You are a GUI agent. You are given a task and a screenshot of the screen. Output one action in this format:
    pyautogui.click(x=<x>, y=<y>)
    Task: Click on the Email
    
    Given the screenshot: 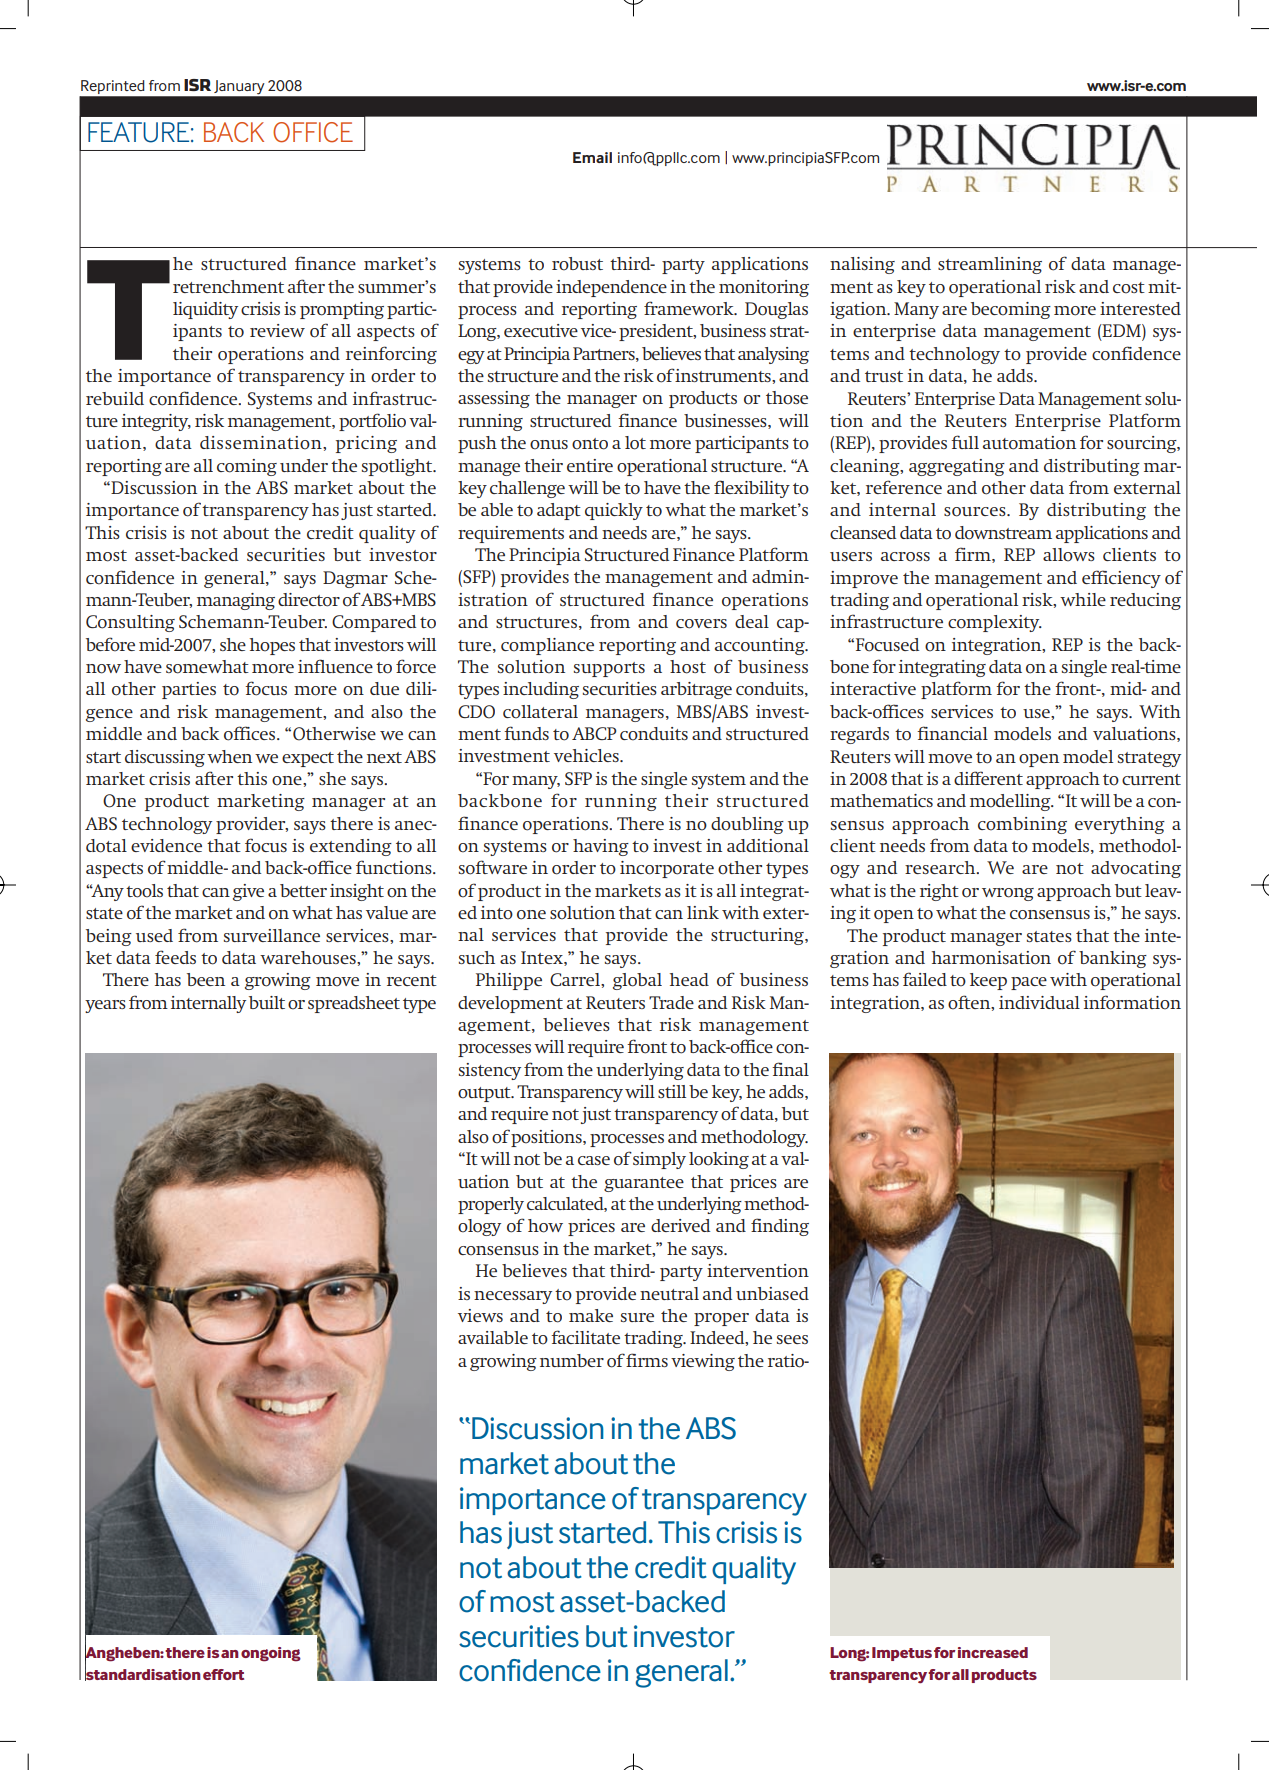 What is the action you would take?
    pyautogui.click(x=592, y=157)
